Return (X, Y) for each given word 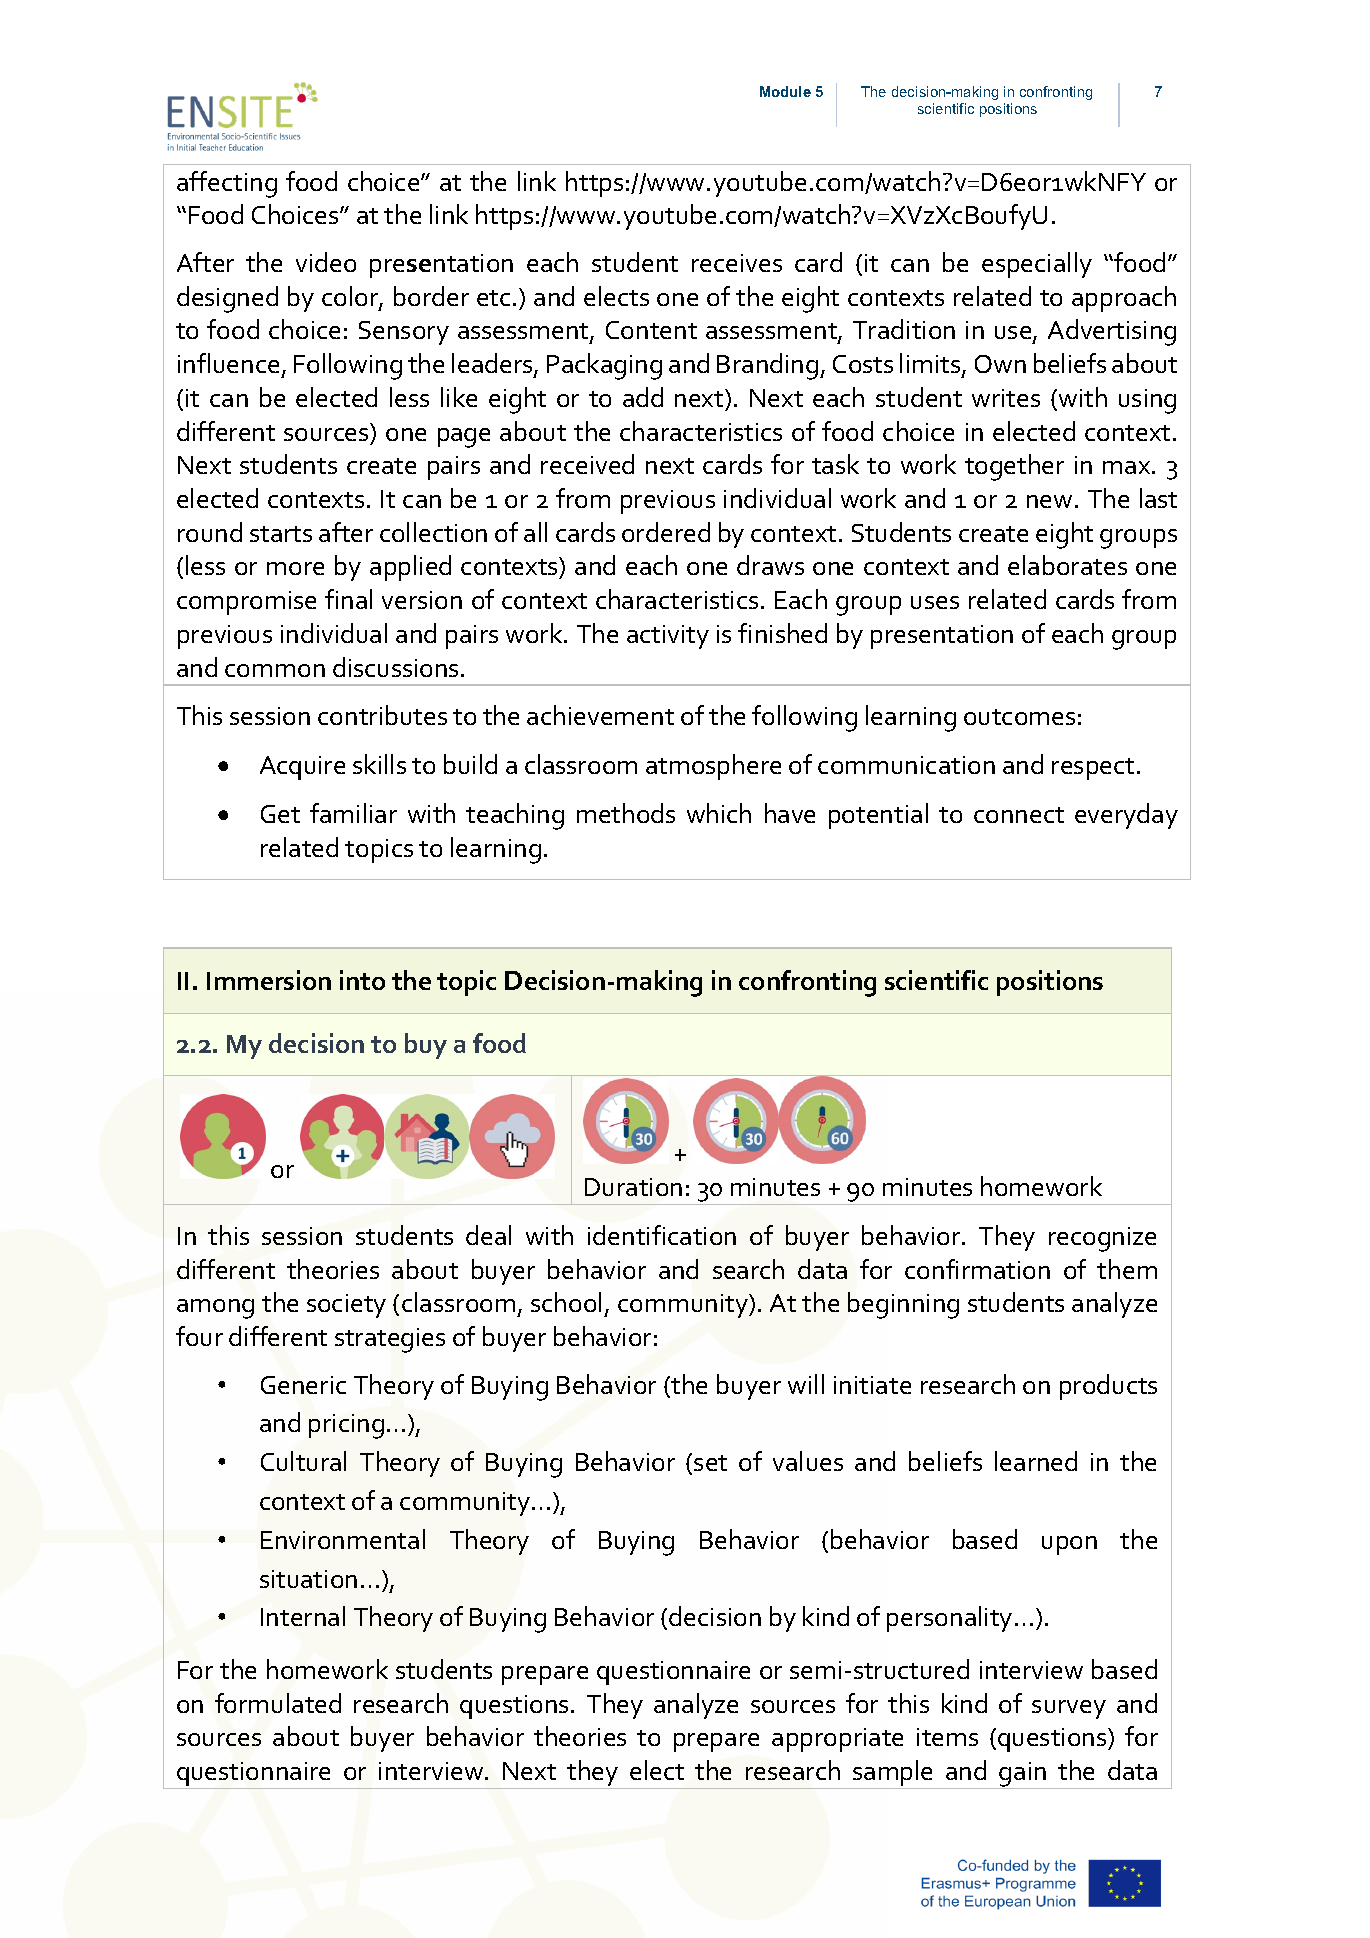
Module (785, 91)
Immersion (269, 980)
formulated (278, 1703)
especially (1037, 265)
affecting (227, 184)
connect (1019, 815)
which (719, 813)
